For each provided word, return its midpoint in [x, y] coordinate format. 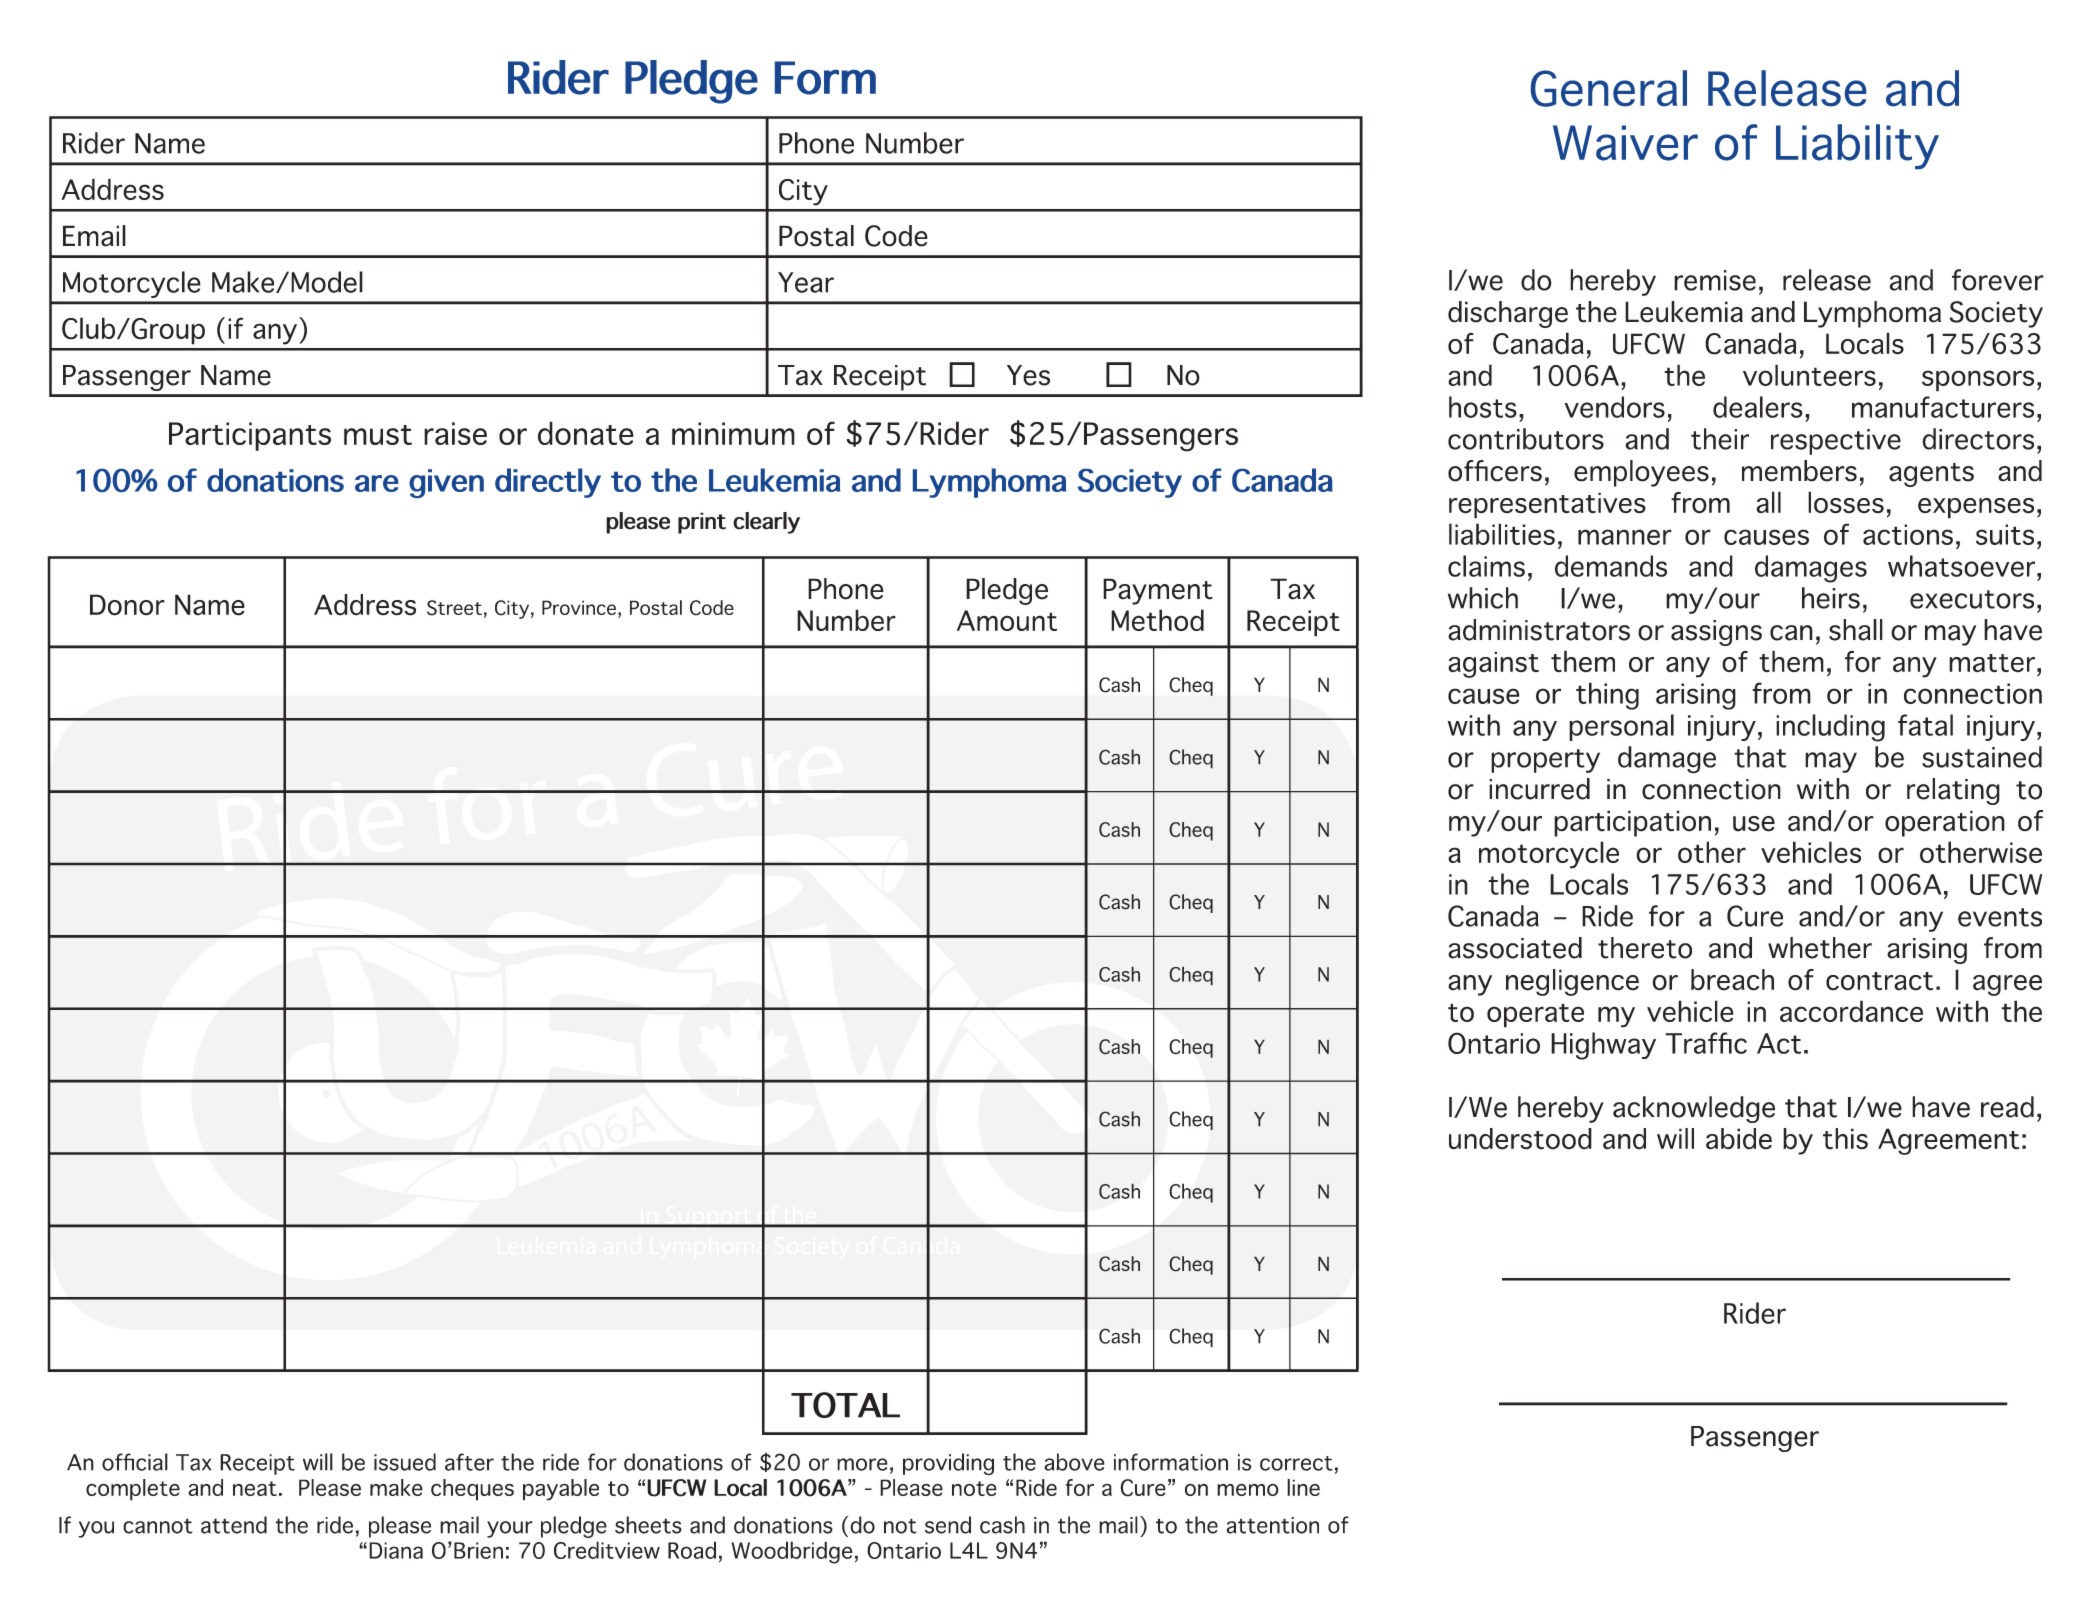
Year [806, 282]
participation [1632, 823]
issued [405, 1462]
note [974, 1488]
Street [454, 608]
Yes [1028, 375]
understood [1520, 1139]
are [376, 483]
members [1799, 471]
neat [255, 1488]
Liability [1857, 146]
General [1609, 88]
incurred [1539, 789]
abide [1739, 1139]
